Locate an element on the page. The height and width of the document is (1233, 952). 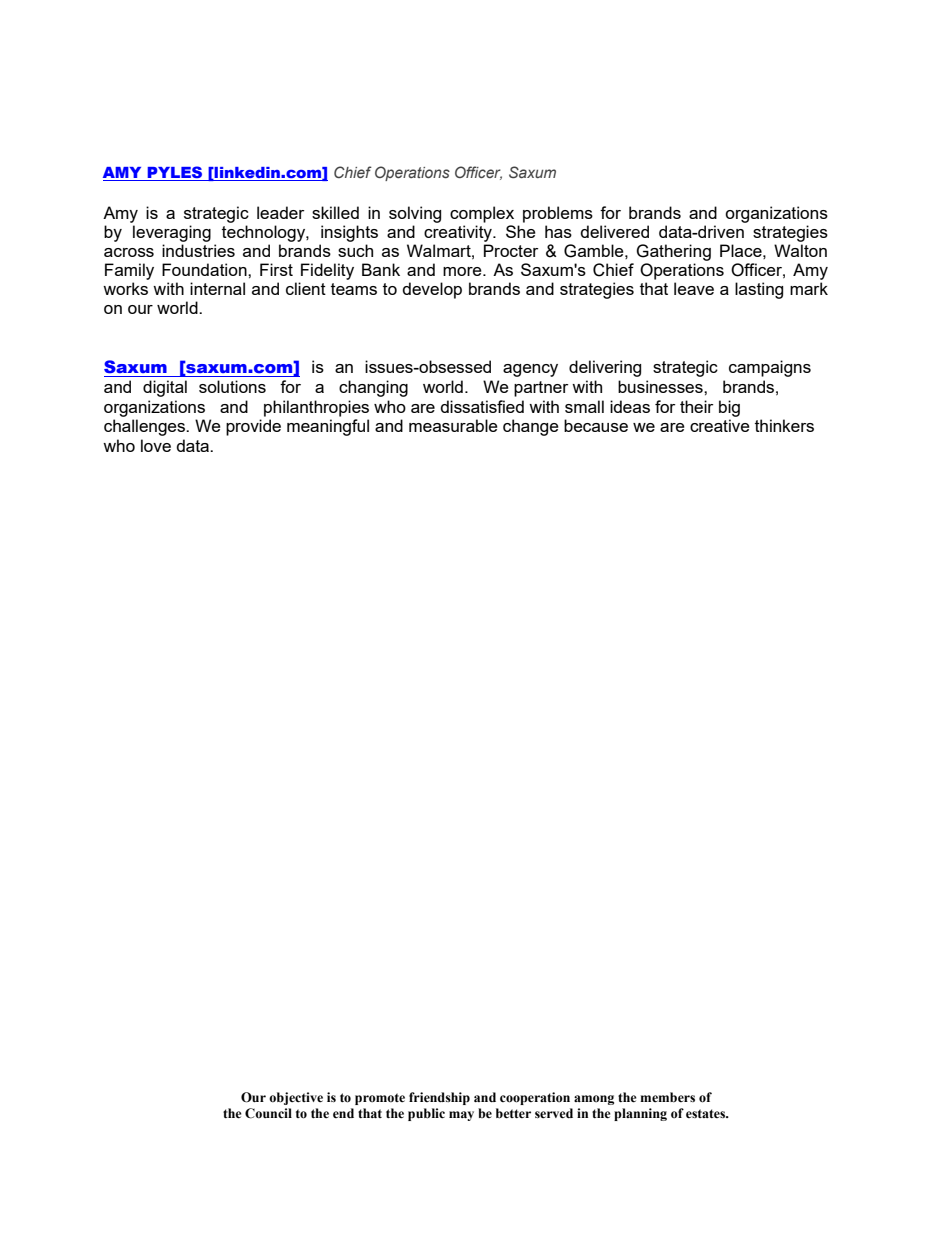
Gathering is located at coordinates (673, 252).
